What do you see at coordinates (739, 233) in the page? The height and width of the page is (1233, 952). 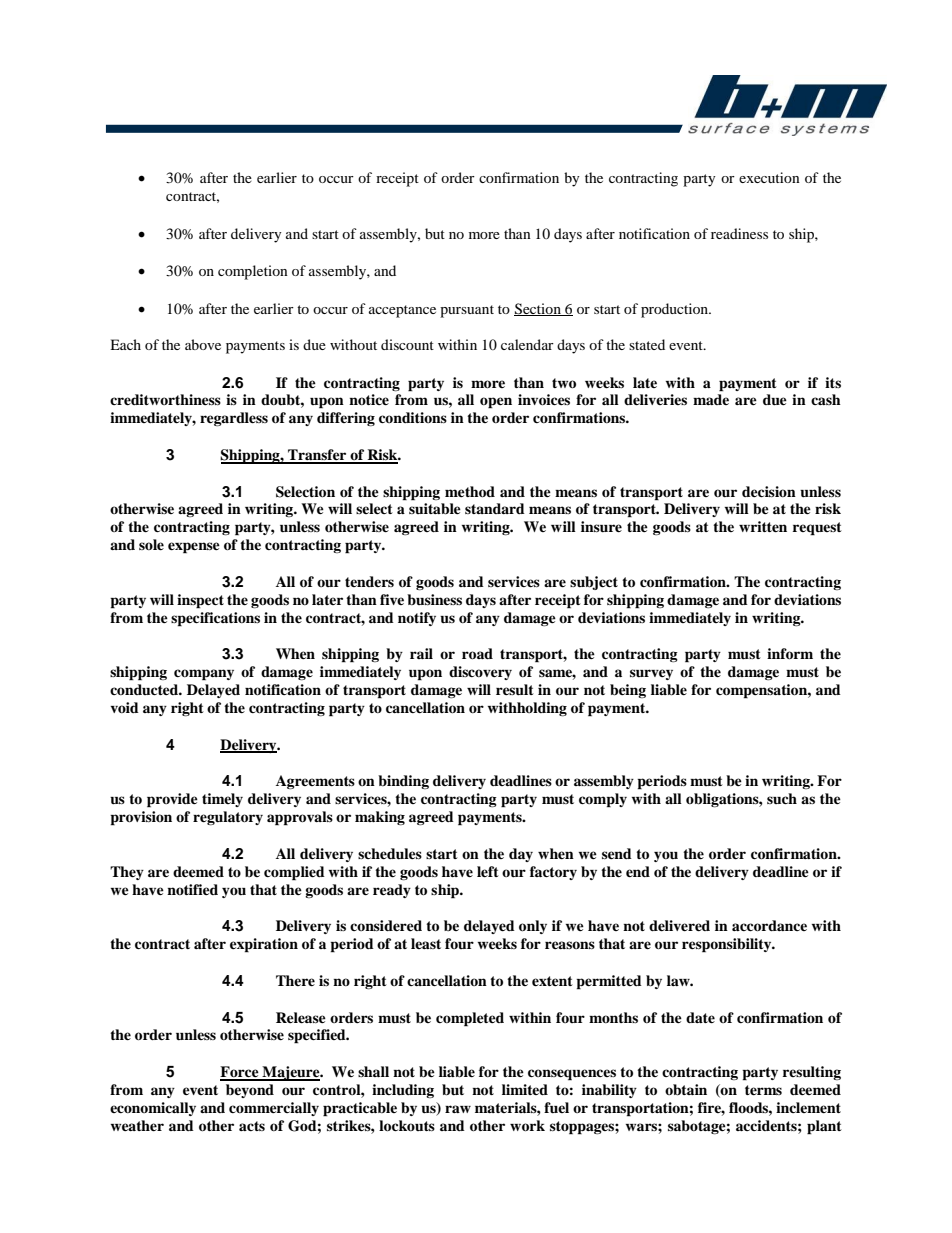 I see `readiness` at bounding box center [739, 233].
